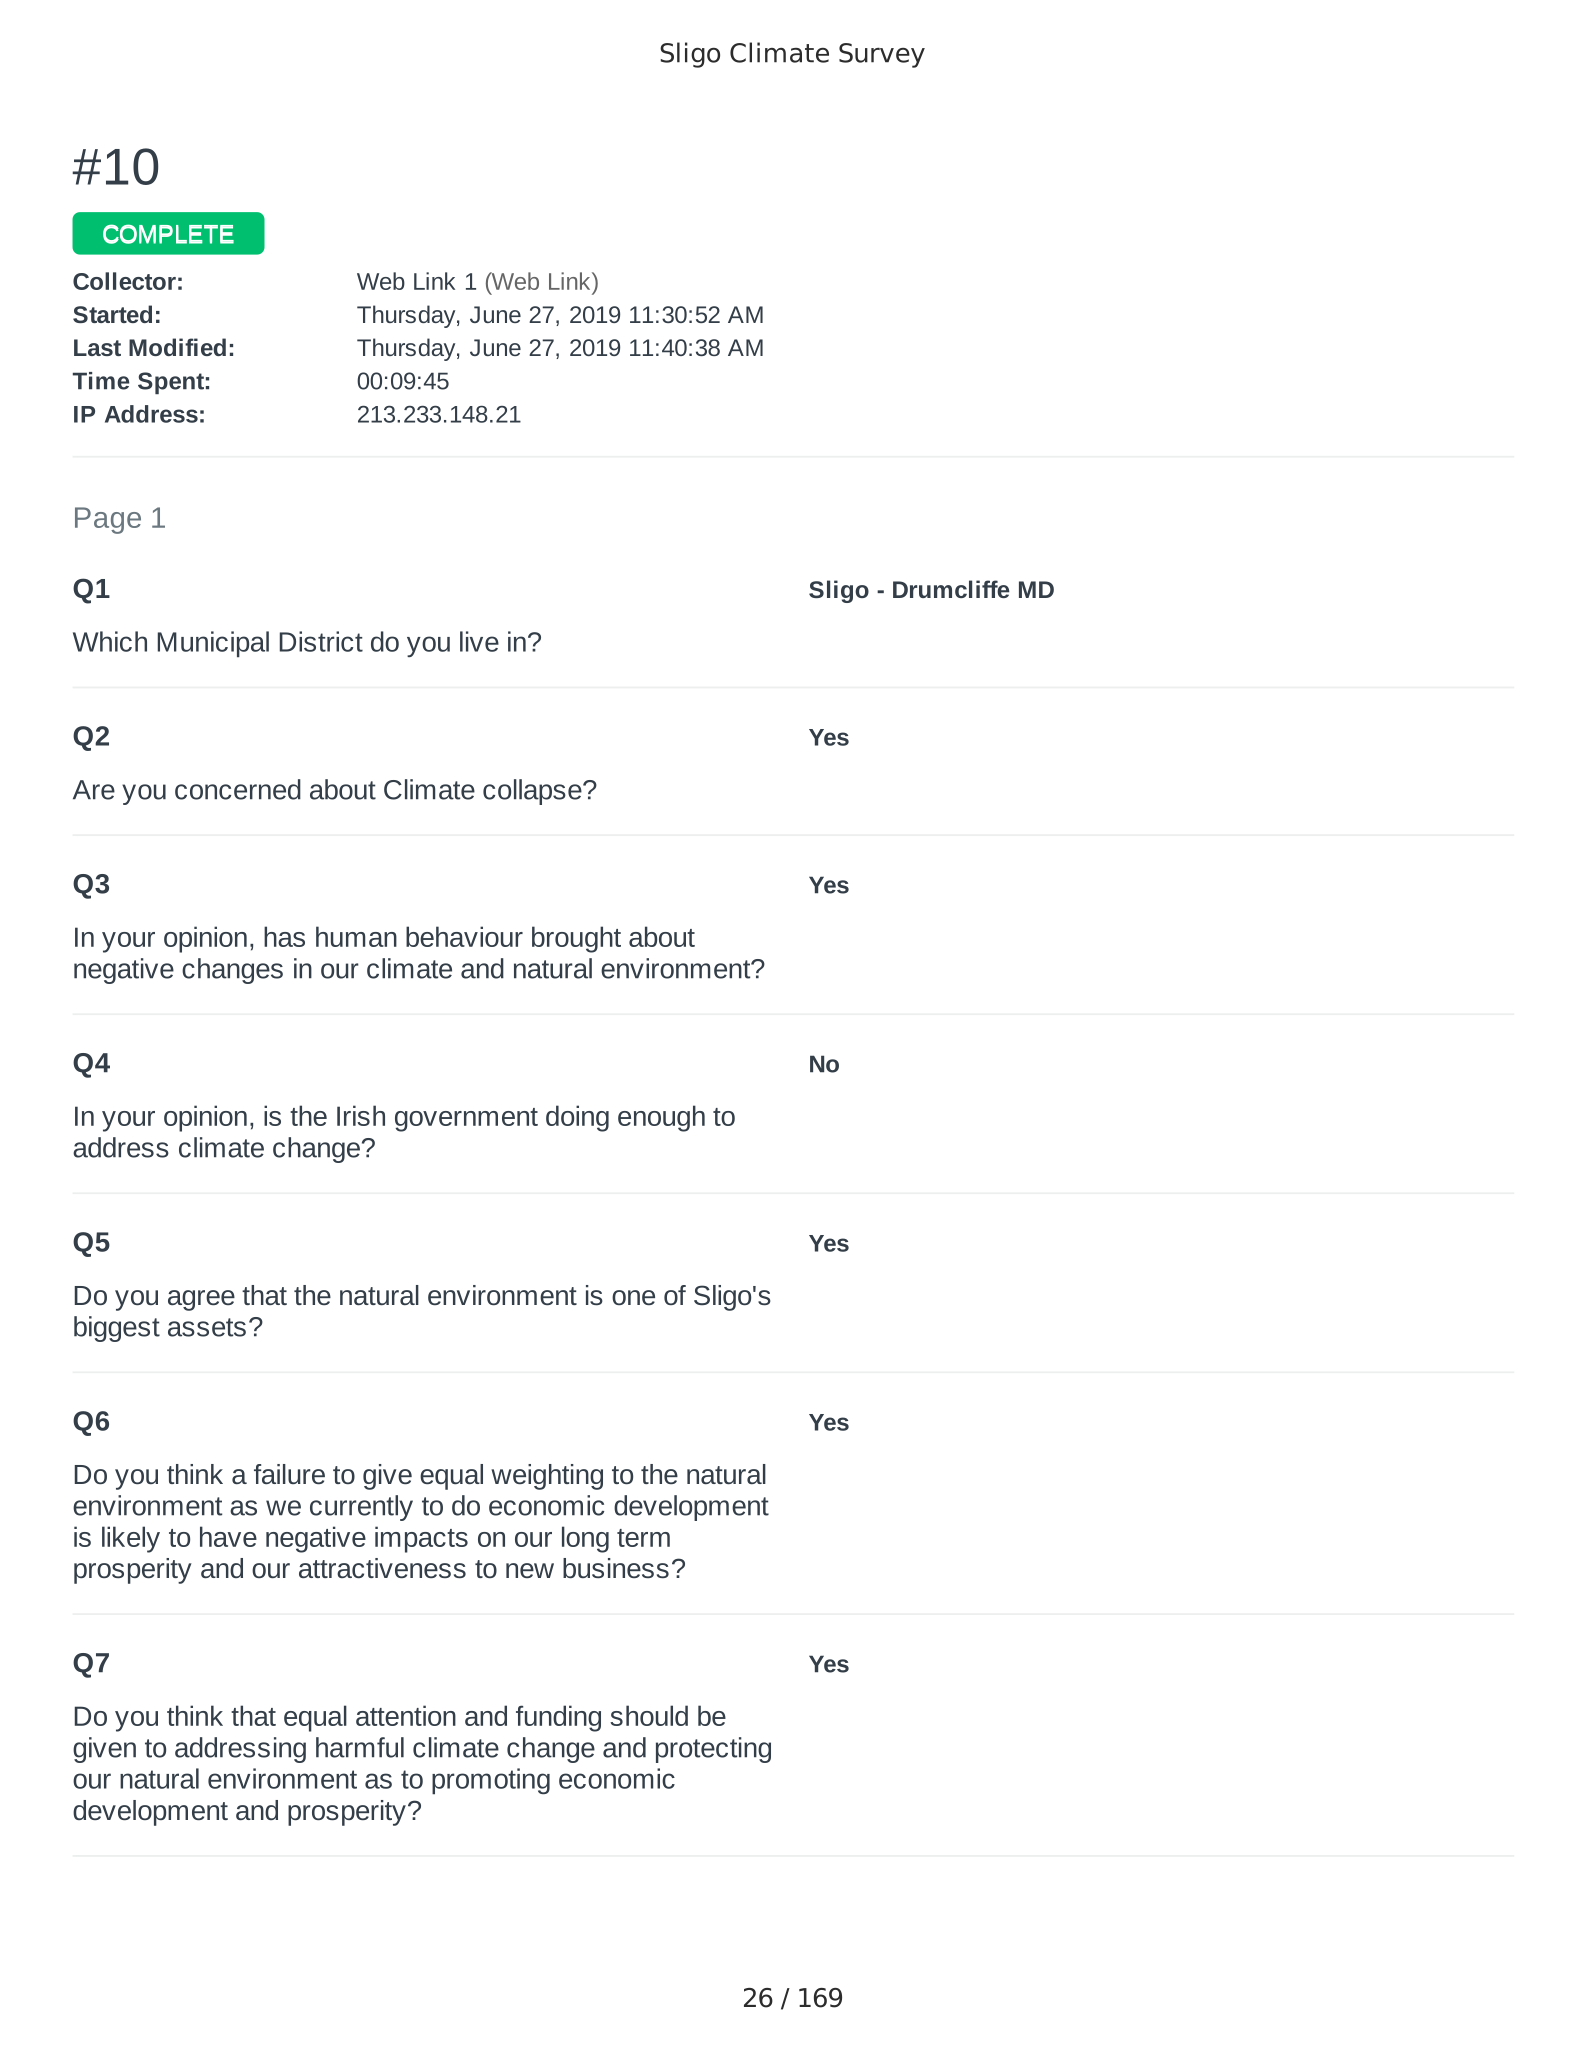 This screenshot has height=2051, width=1585. Describe the element at coordinates (633, 1297) in the screenshot. I see `one` at that location.
